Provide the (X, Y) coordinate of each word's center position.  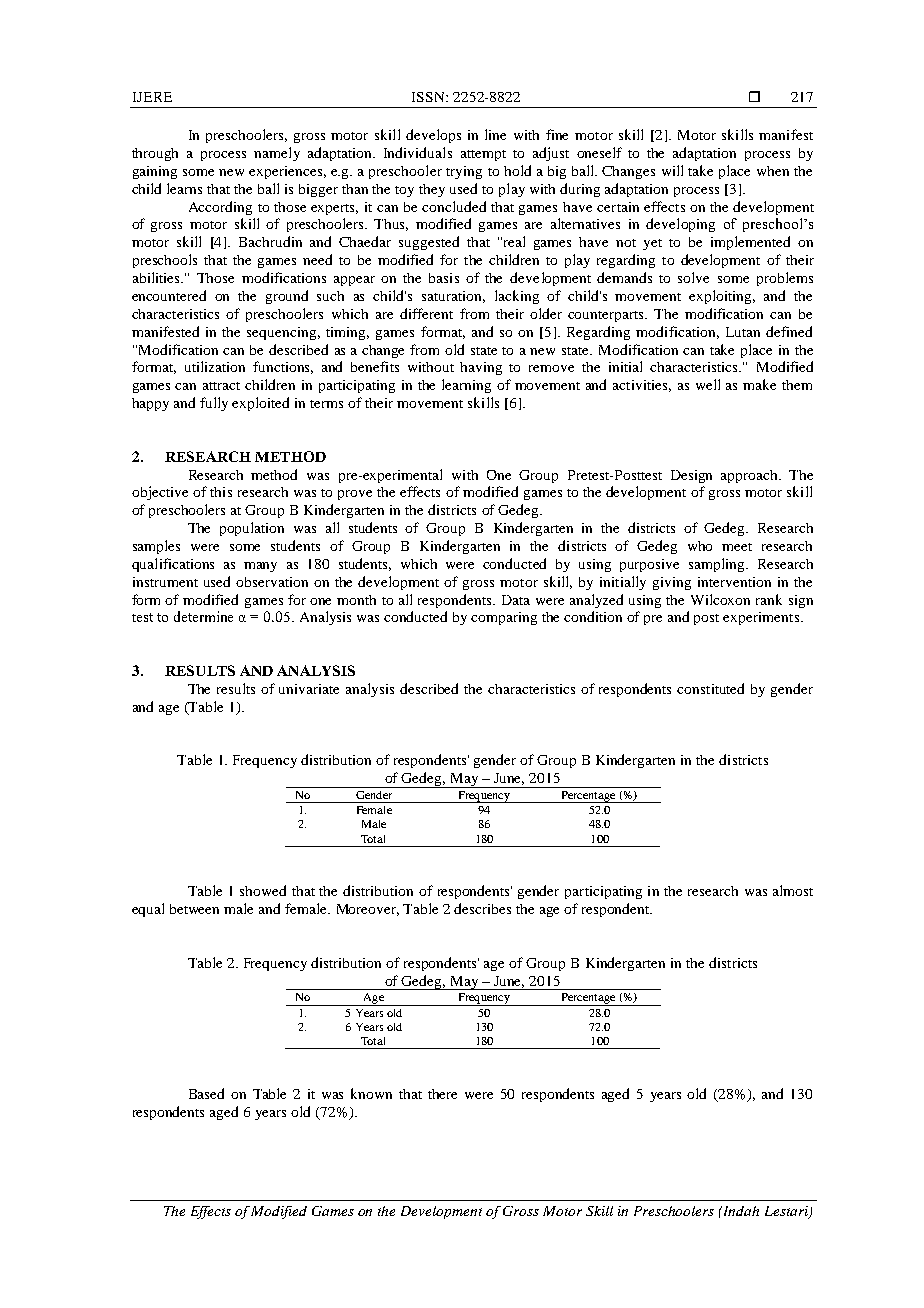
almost (793, 890)
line (495, 134)
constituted (710, 688)
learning (466, 386)
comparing (504, 618)
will (672, 170)
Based (206, 1093)
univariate (309, 689)
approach (751, 476)
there (442, 1094)
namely (277, 154)
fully (214, 404)
